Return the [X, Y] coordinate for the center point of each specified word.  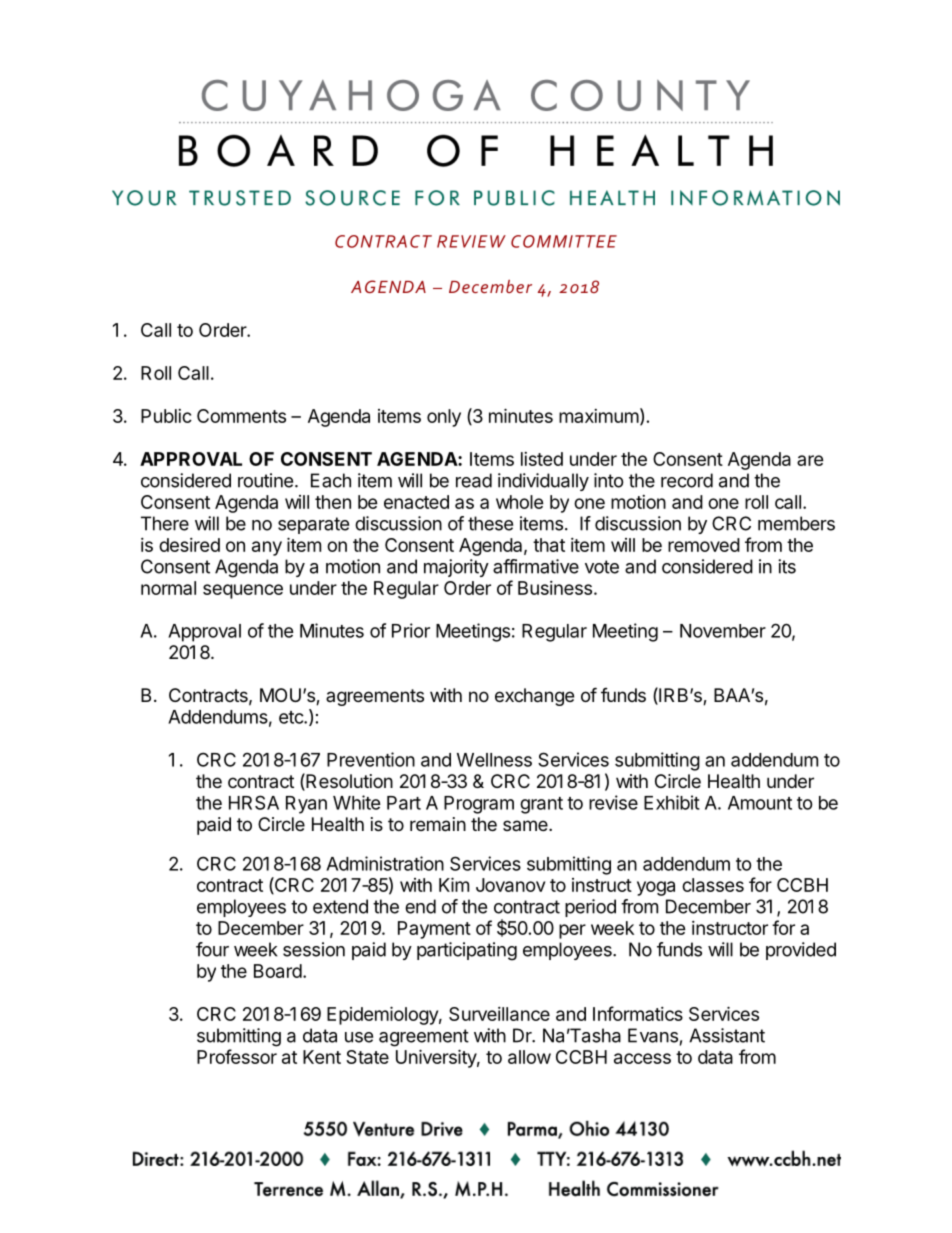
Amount [760, 803]
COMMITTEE [564, 241]
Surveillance [499, 1014]
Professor [237, 1056]
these [490, 523]
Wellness [494, 760]
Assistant [727, 1035]
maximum [599, 416]
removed [704, 545]
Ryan [306, 805]
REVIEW [471, 241]
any [267, 548]
